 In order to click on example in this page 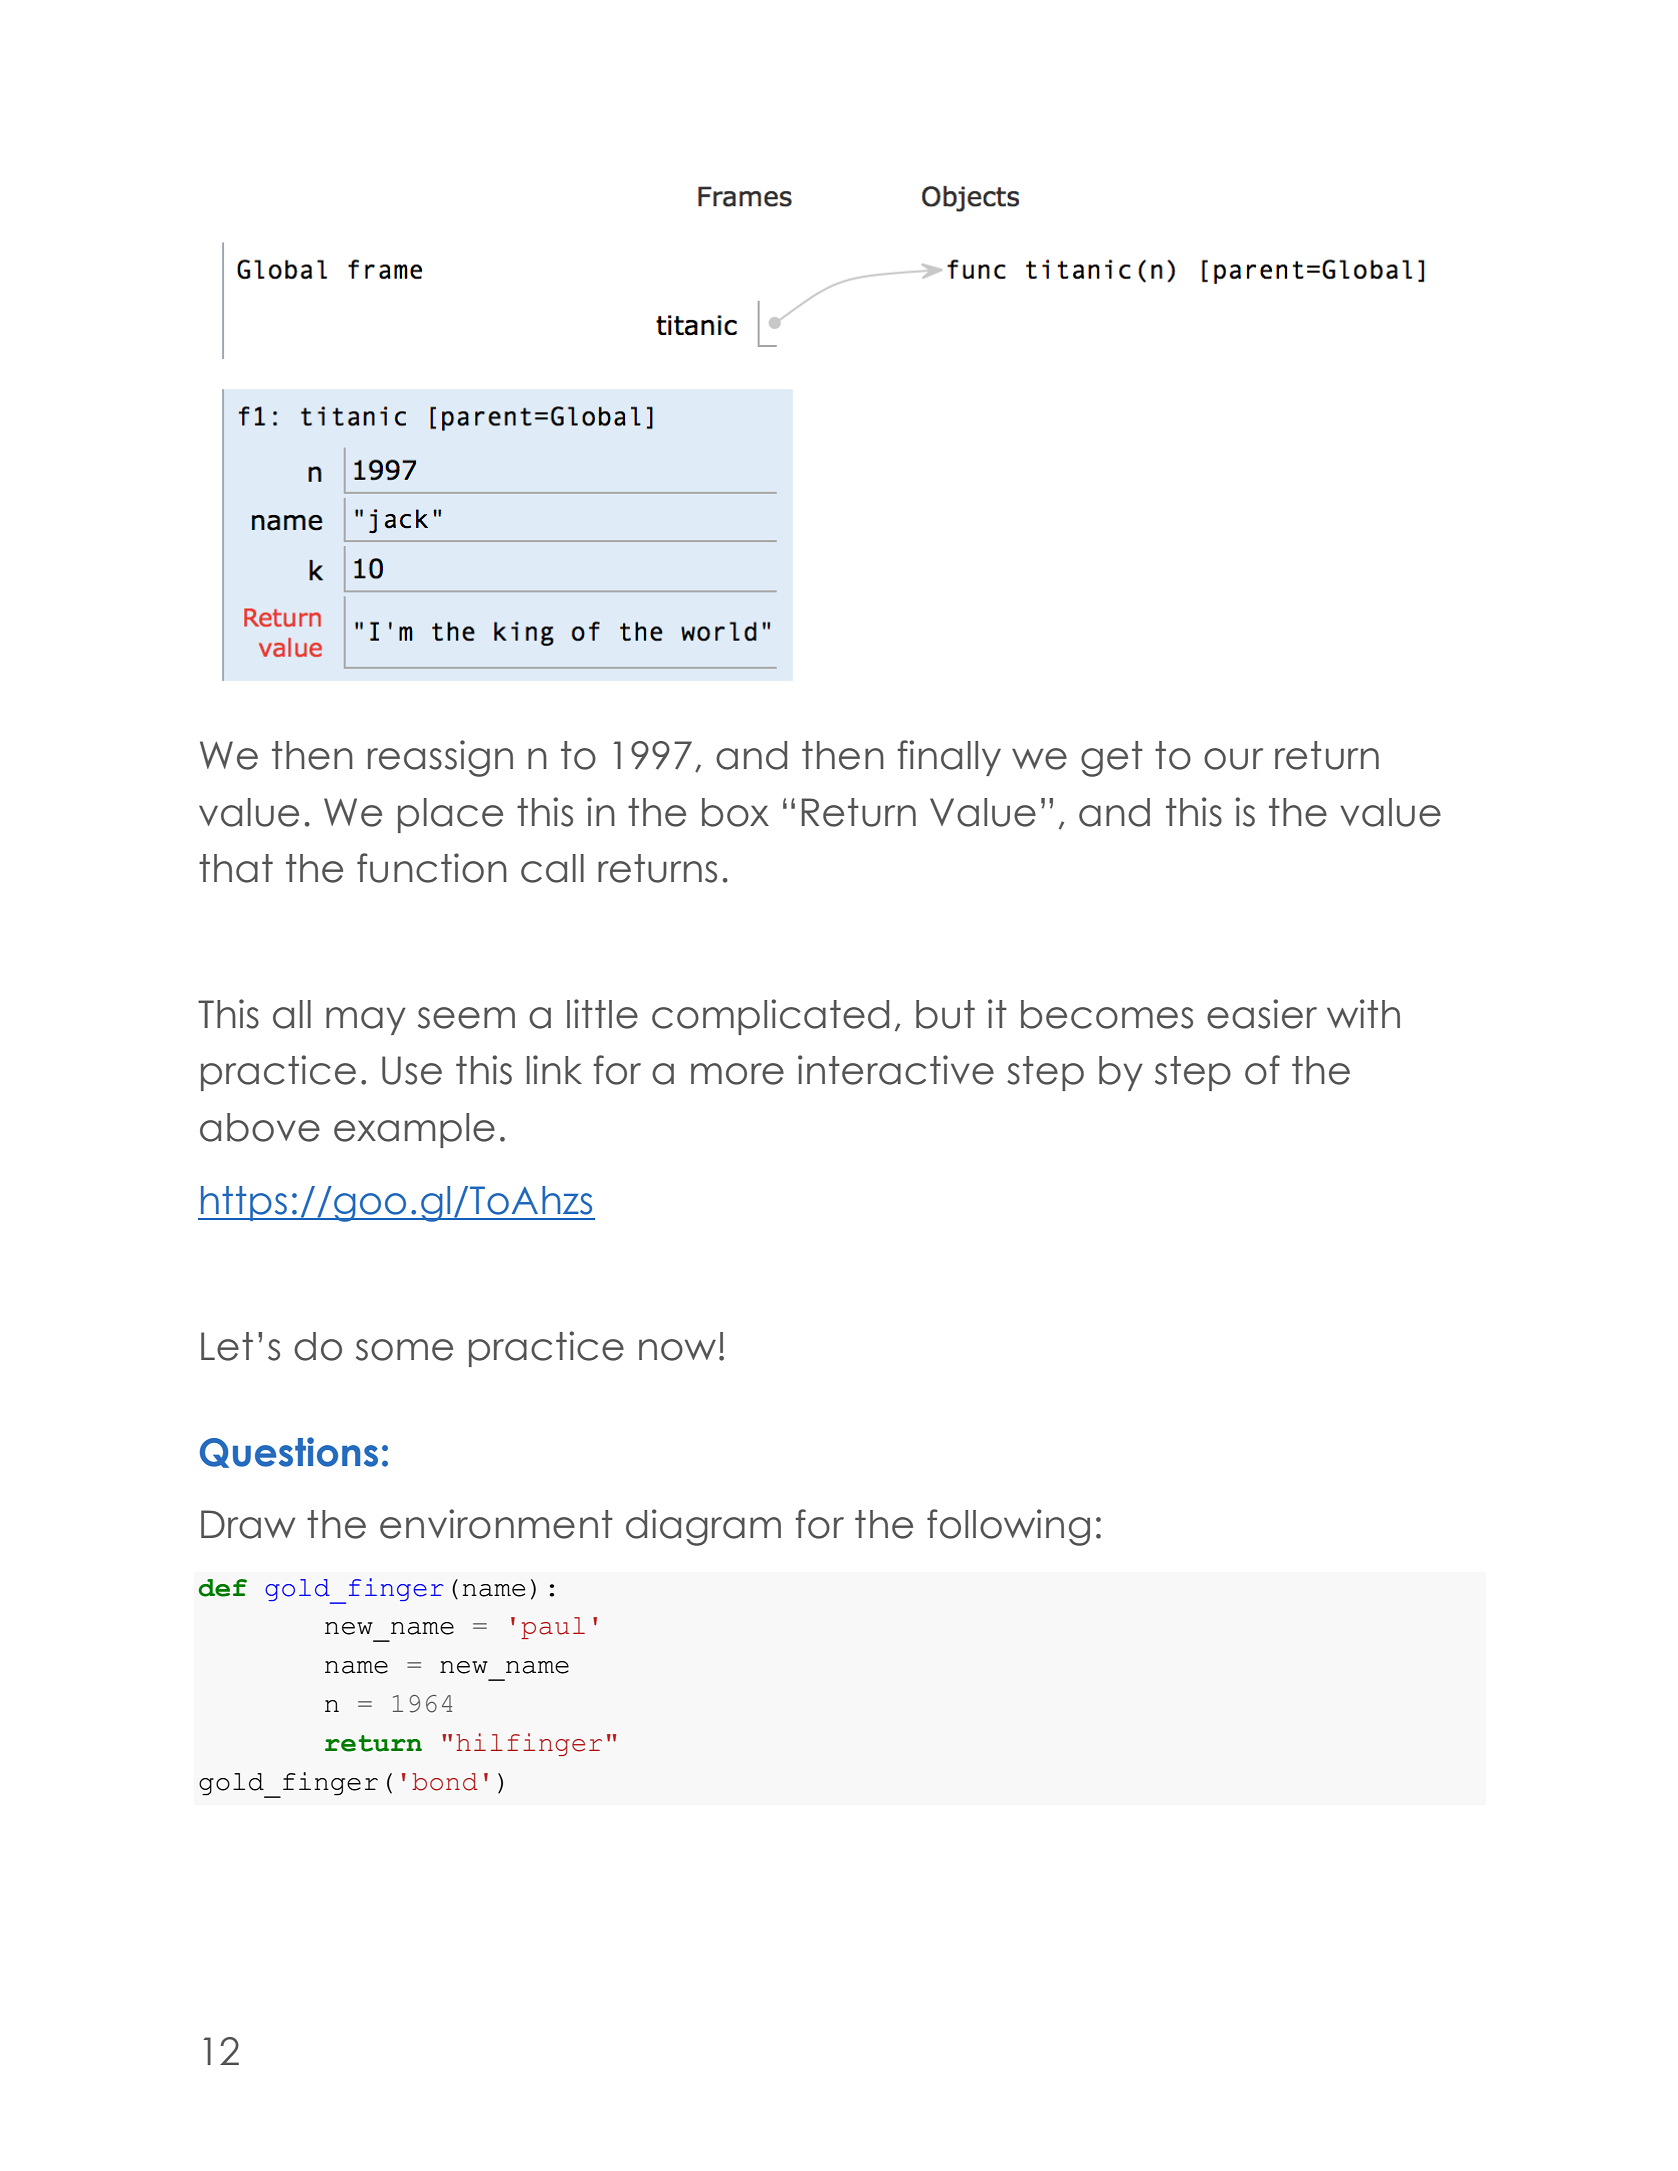, I will do `click(414, 1130)`.
